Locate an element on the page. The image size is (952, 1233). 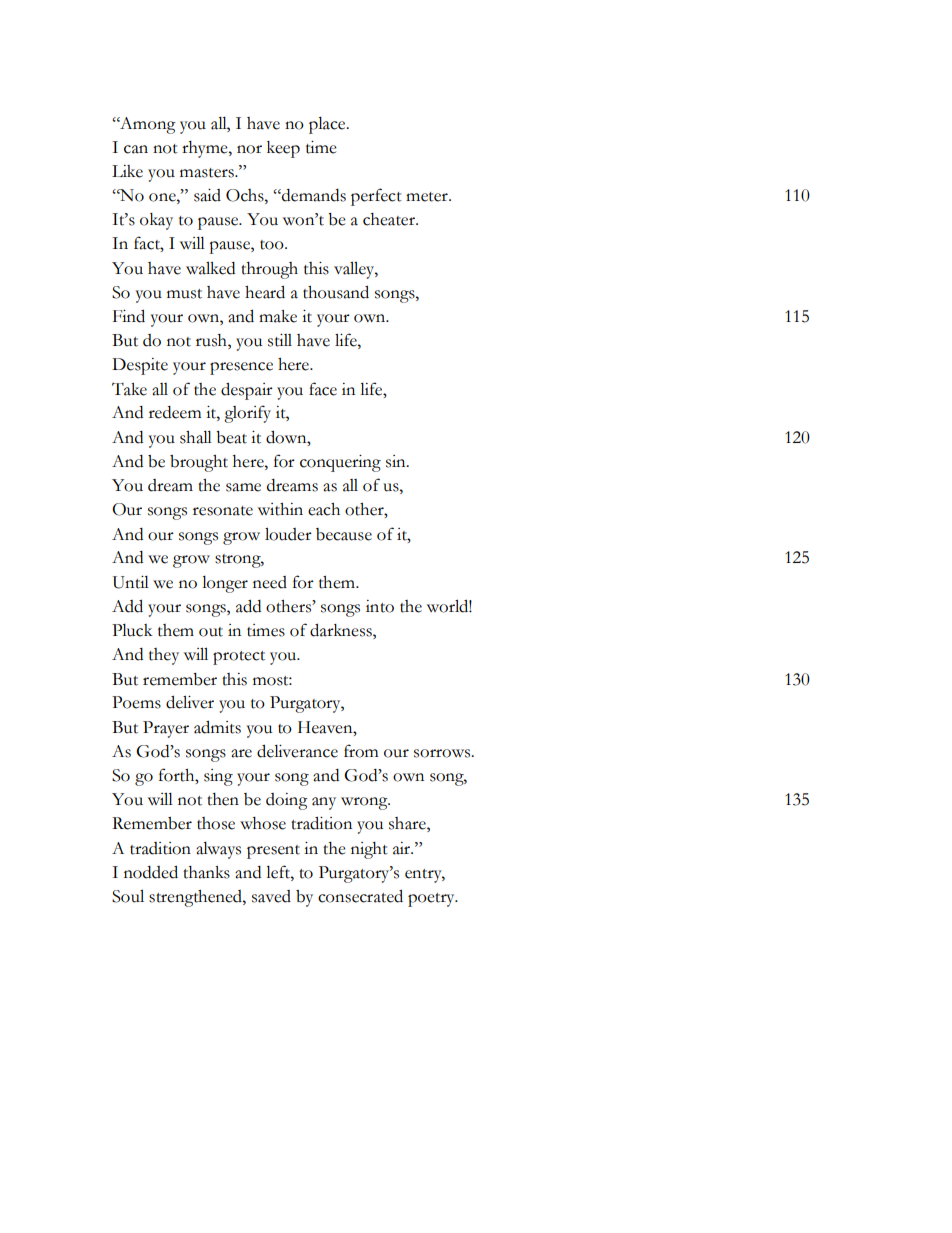
need is located at coordinates (270, 582).
